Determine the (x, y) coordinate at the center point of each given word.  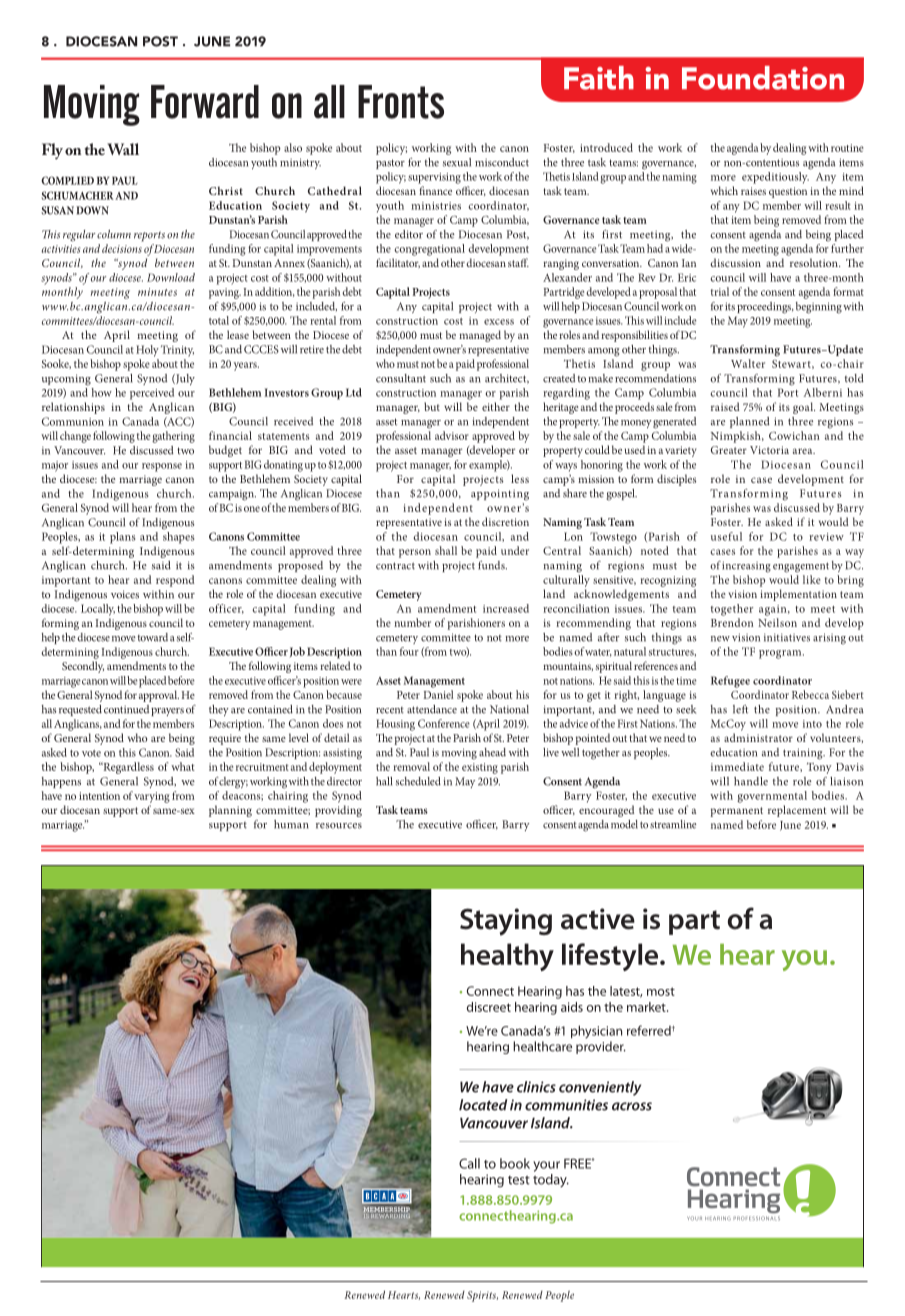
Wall (123, 149)
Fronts (401, 102)
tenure (822, 1281)
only (450, 1281)
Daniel (439, 694)
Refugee (730, 682)
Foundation (763, 78)
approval (159, 696)
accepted (176, 1281)
